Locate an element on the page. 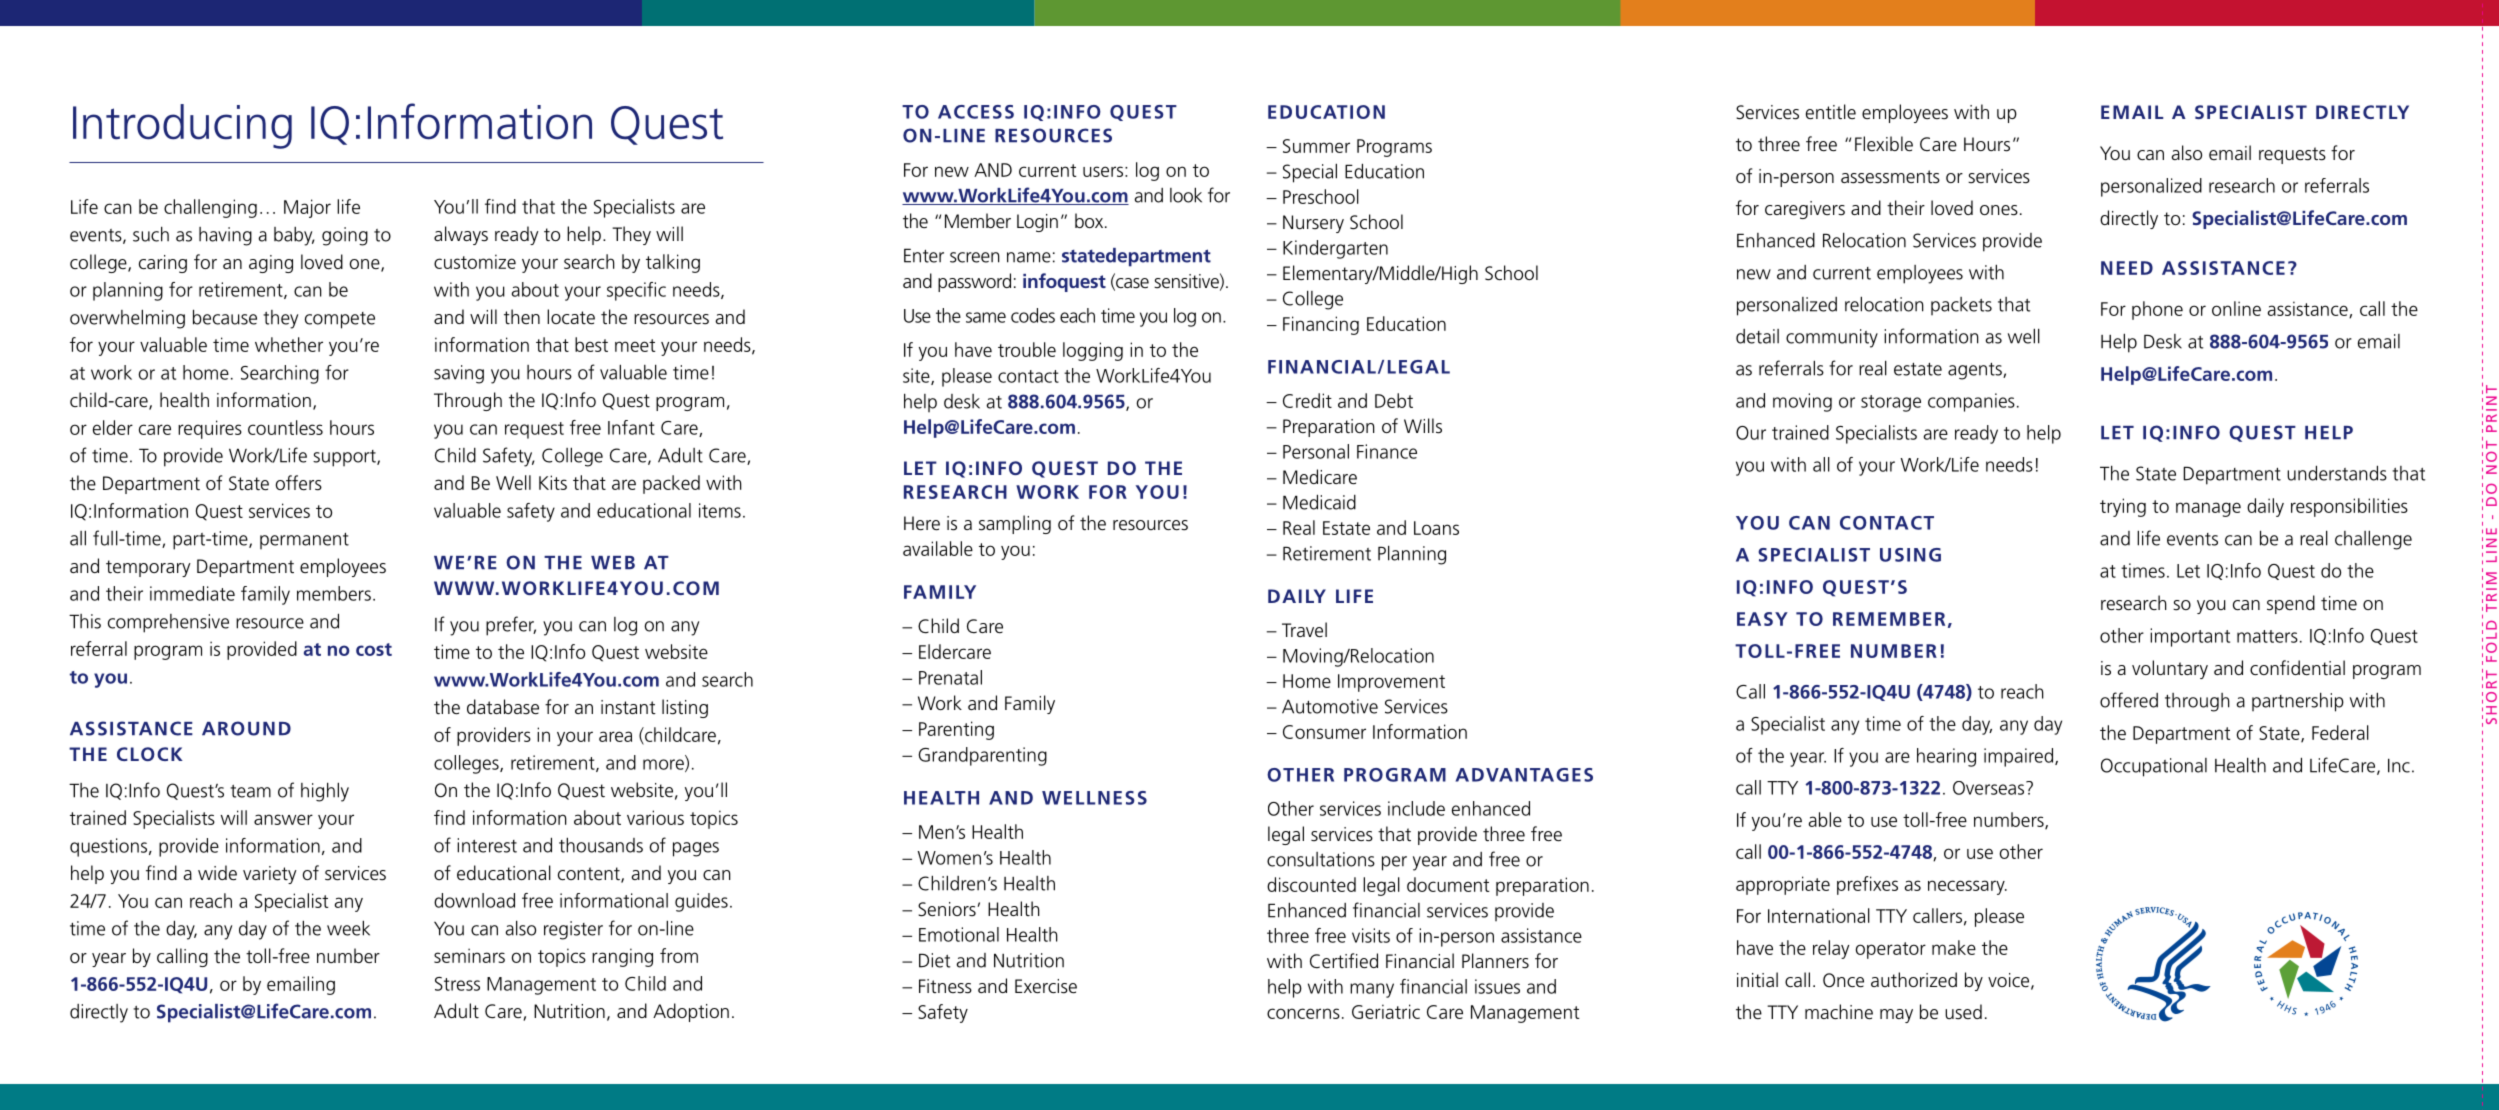 This page has width=2499, height=1110. Introducing is located at coordinates (182, 126).
